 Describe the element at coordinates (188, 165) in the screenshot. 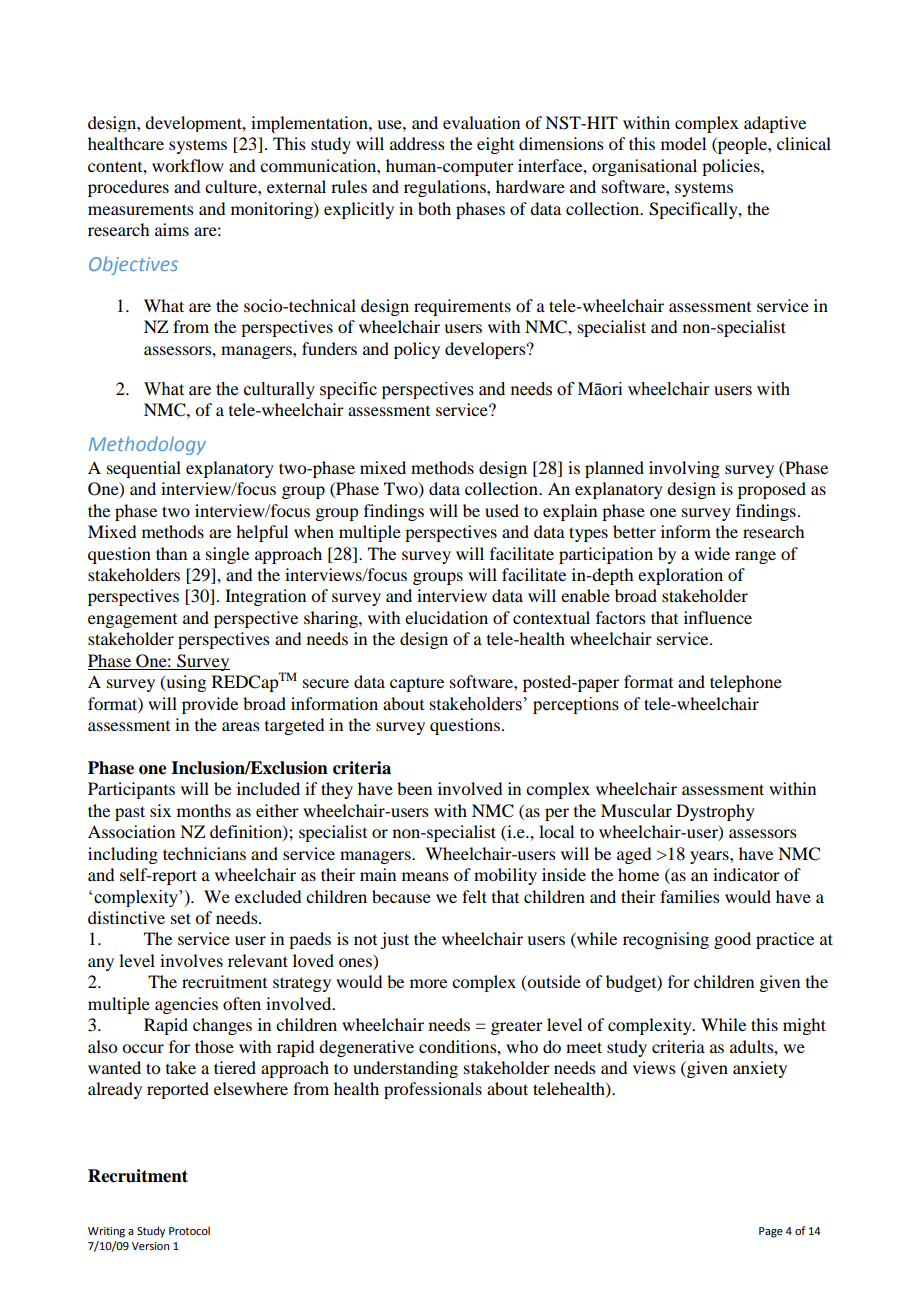

I see `workflow` at that location.
